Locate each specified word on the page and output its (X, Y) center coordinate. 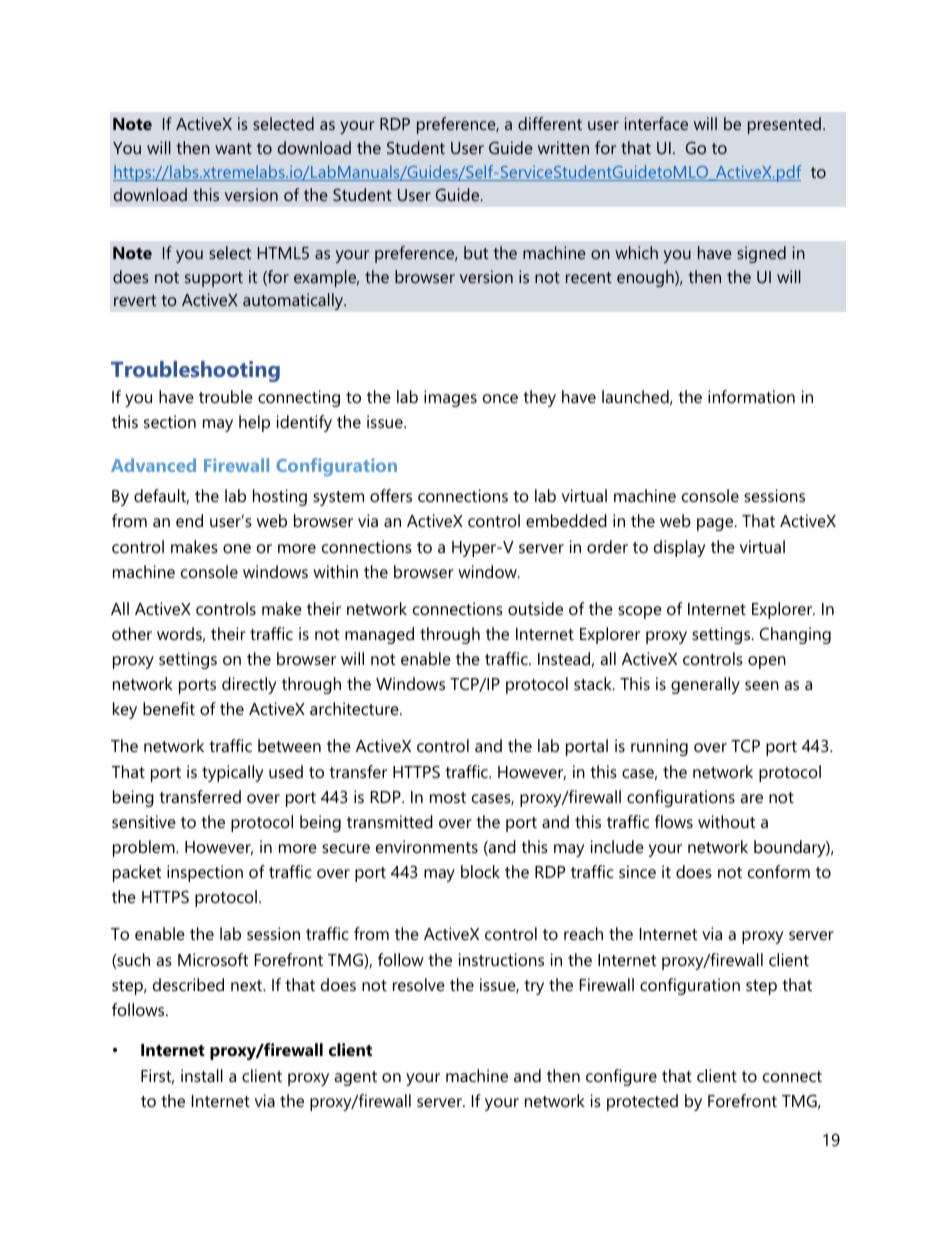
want (233, 148)
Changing (795, 635)
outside (535, 608)
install (202, 1075)
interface (656, 123)
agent (355, 1078)
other (132, 633)
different (550, 123)
